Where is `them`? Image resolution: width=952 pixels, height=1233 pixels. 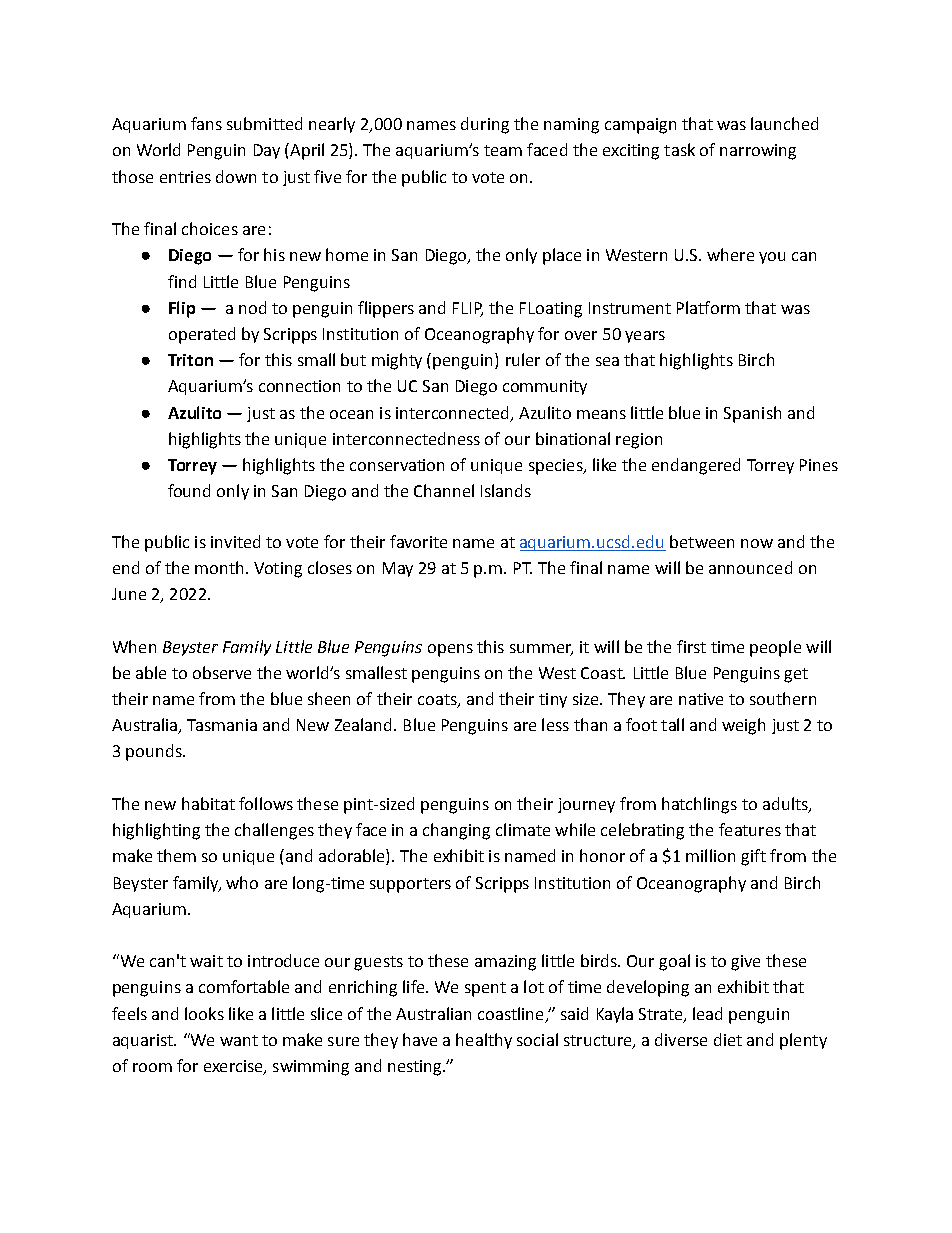 them is located at coordinates (176, 855).
